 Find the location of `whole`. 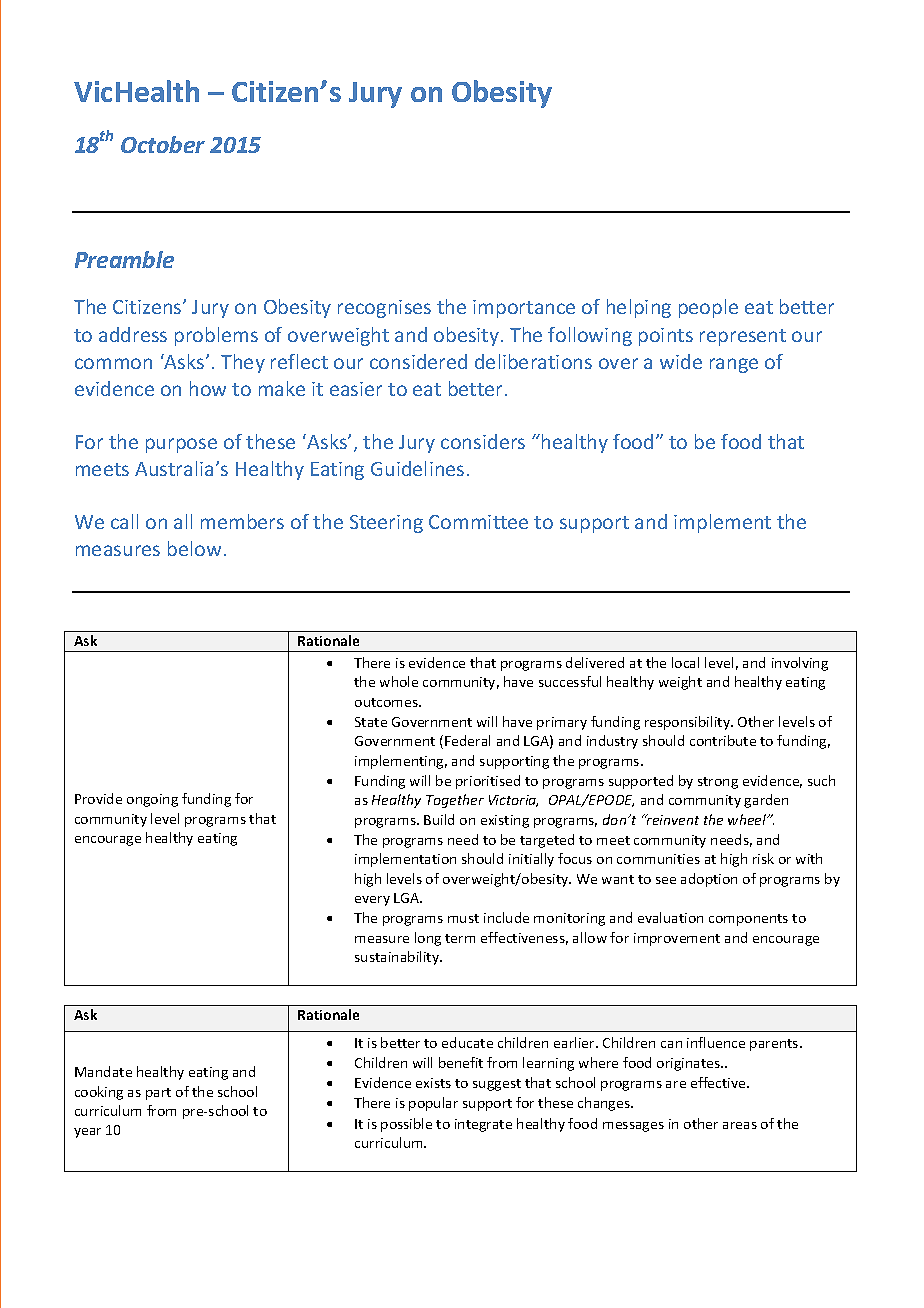

whole is located at coordinates (399, 681).
